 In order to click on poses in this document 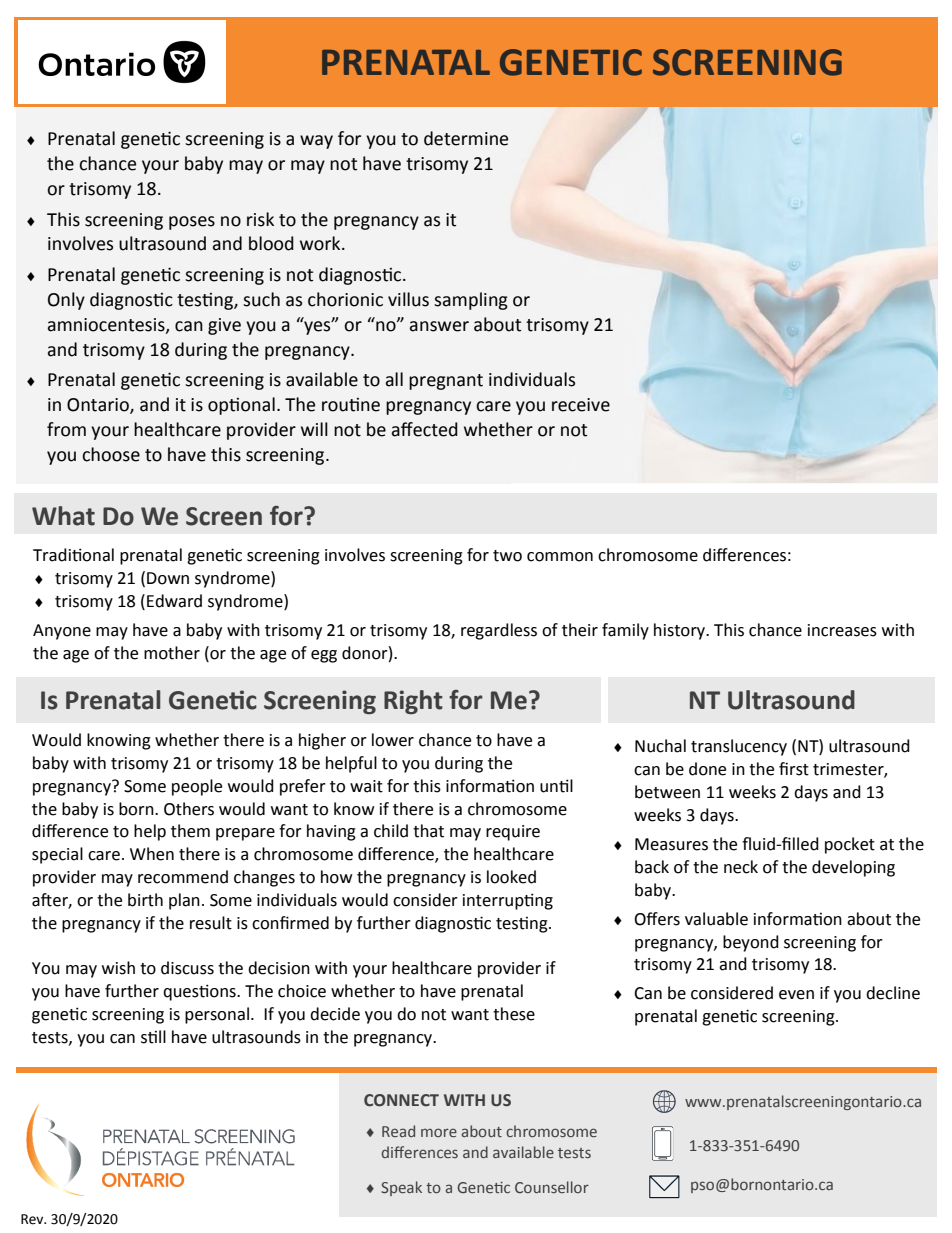, I will do `click(192, 223)`.
